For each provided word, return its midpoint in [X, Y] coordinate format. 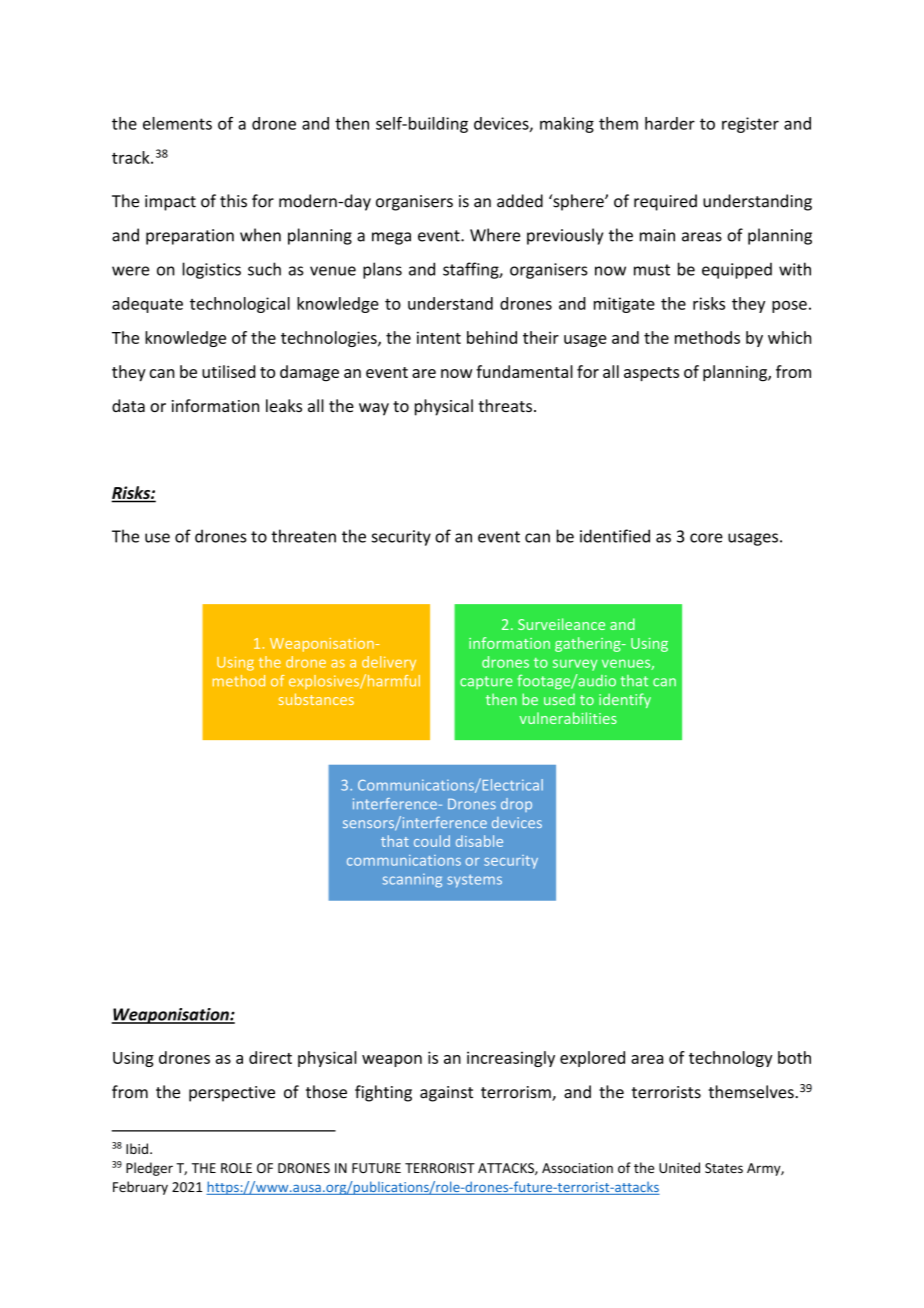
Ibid [137, 1148]
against [446, 1094]
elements [177, 123]
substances [316, 699]
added [520, 201]
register [750, 125]
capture [486, 682]
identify [625, 700]
